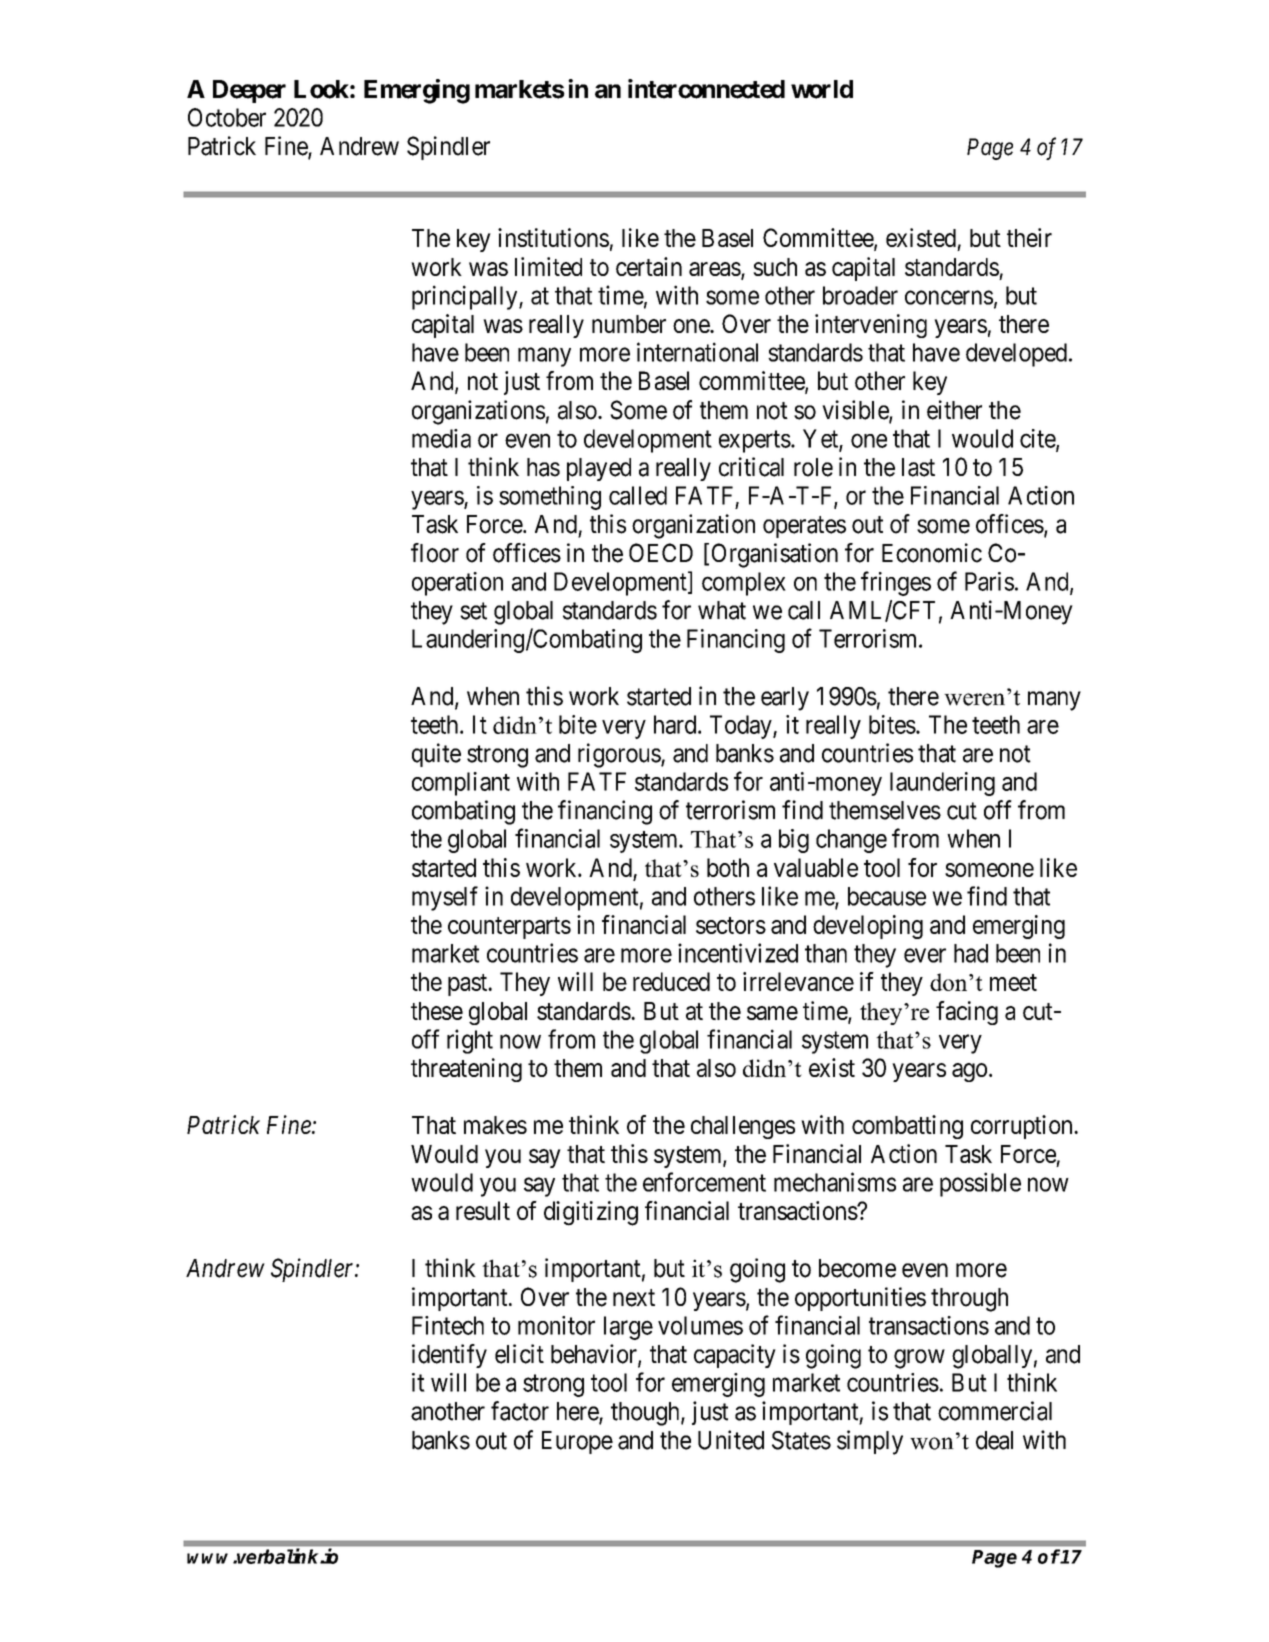 This page has width=1269, height=1642. Describe the element at coordinates (969, 1072) in the page. I see `ago` at that location.
